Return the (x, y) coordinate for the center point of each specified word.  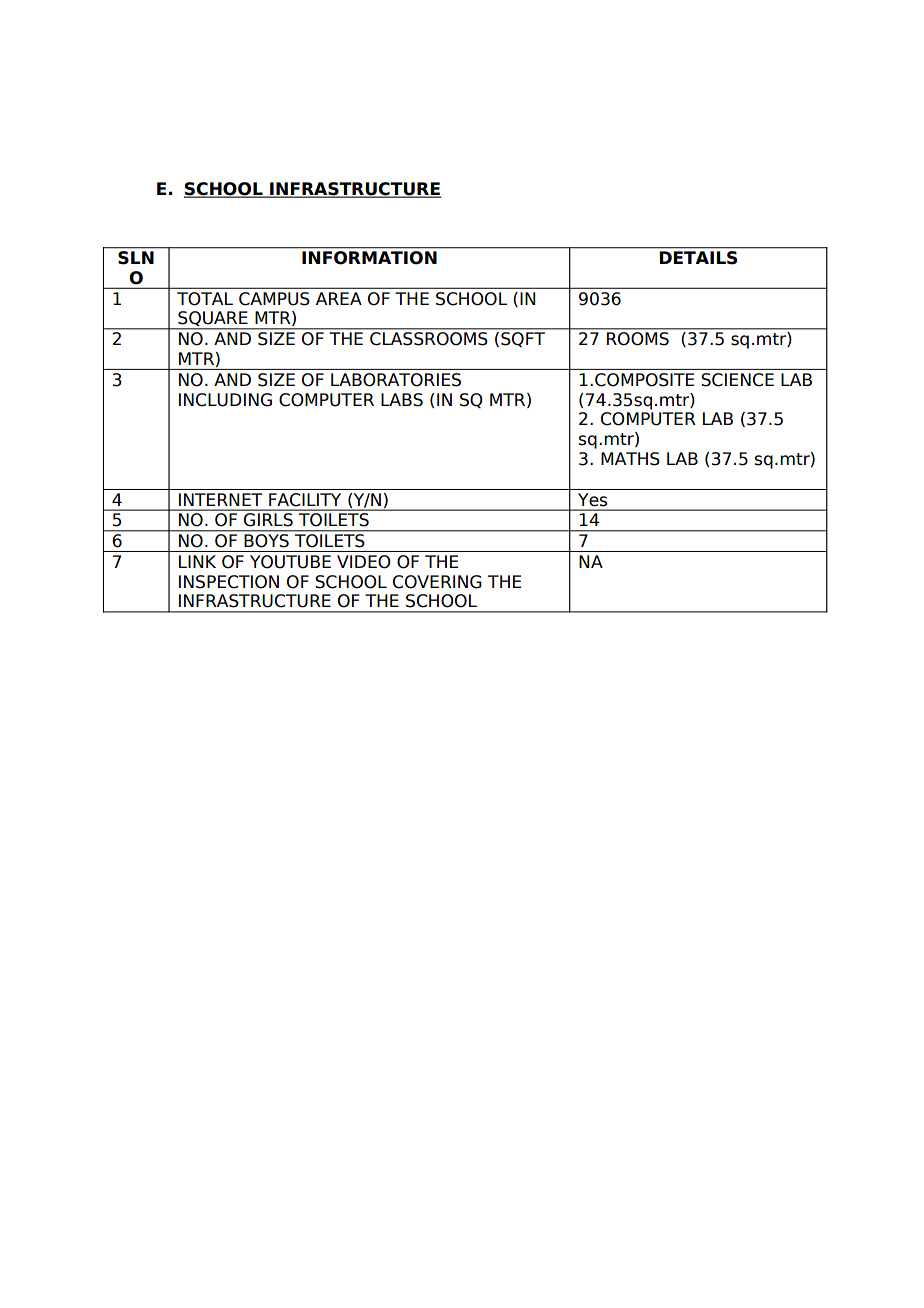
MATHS (630, 459)
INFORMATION (369, 257)
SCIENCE (737, 380)
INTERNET (220, 499)
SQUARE (213, 320)
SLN (136, 257)
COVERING (437, 582)
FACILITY (305, 499)
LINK (197, 561)
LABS (402, 400)
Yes (592, 499)
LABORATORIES (396, 380)
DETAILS (698, 257)
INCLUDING (225, 400)
